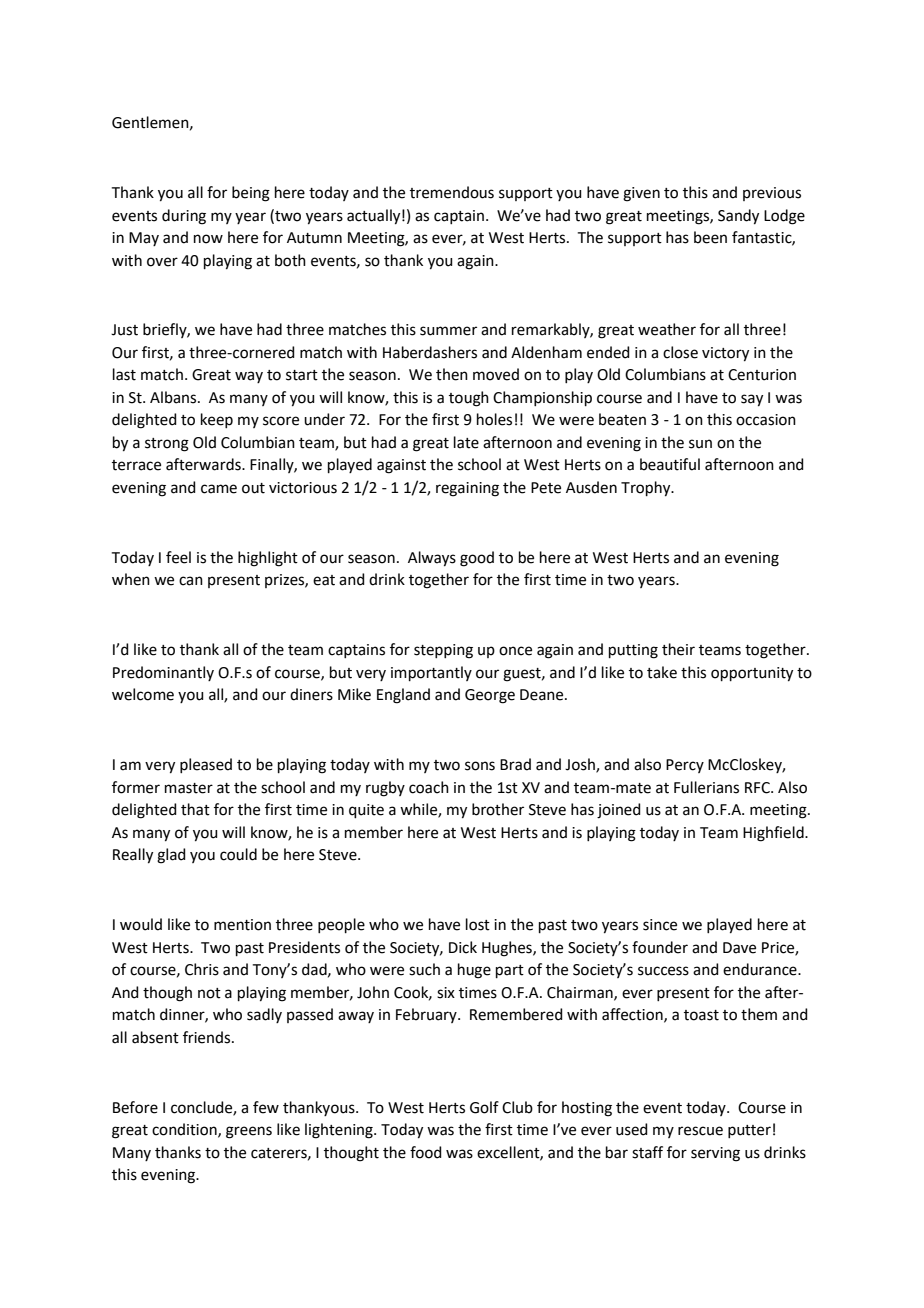 The height and width of the document is (1308, 924). What do you see at coordinates (431, 673) in the document?
I see `importantly` at bounding box center [431, 673].
